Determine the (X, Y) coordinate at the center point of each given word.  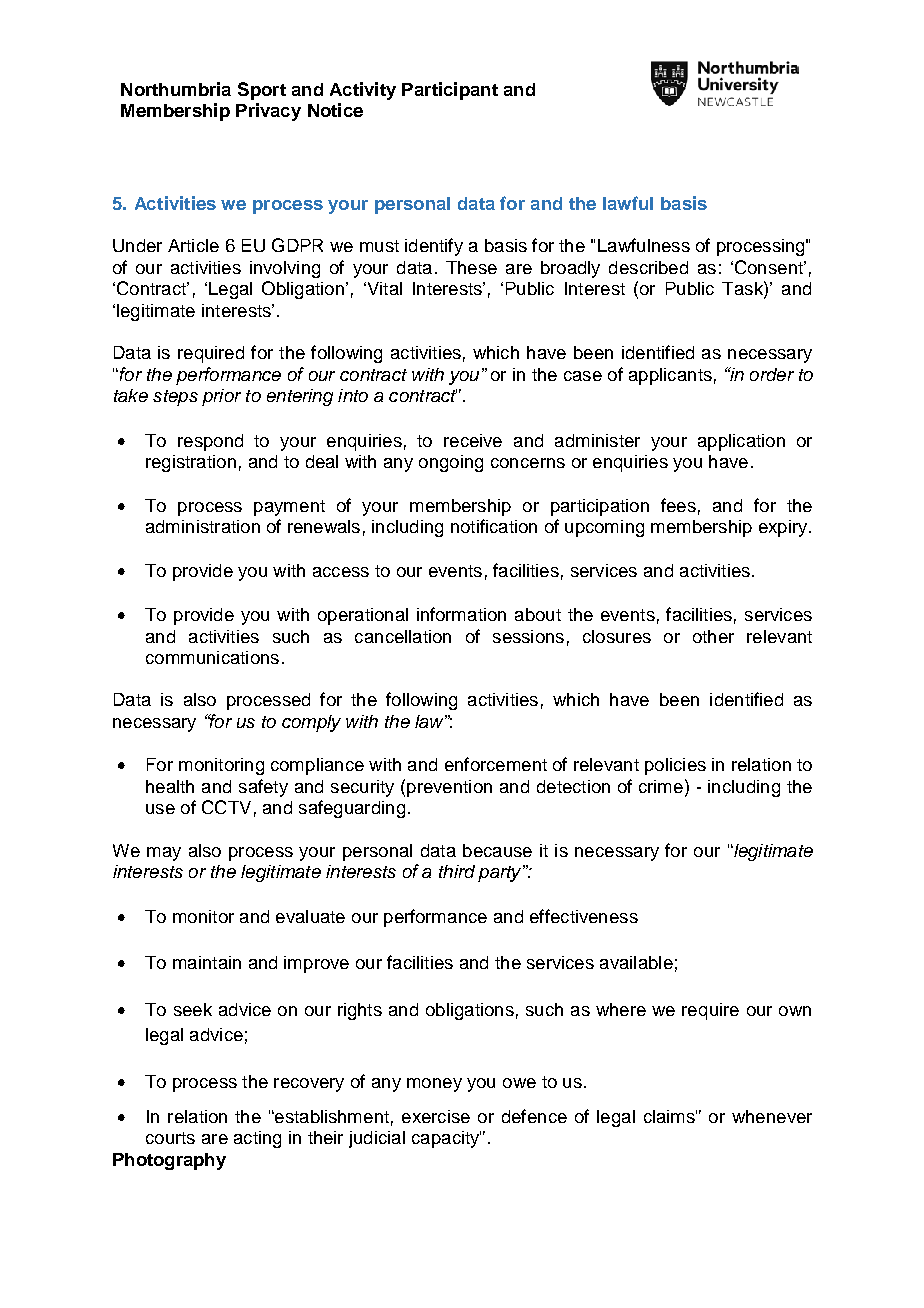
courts (170, 1138)
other (713, 636)
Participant (450, 91)
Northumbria (176, 89)
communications (212, 657)
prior (221, 397)
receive (473, 440)
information (461, 614)
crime (662, 786)
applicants (670, 376)
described (648, 267)
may (164, 854)
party (501, 873)
